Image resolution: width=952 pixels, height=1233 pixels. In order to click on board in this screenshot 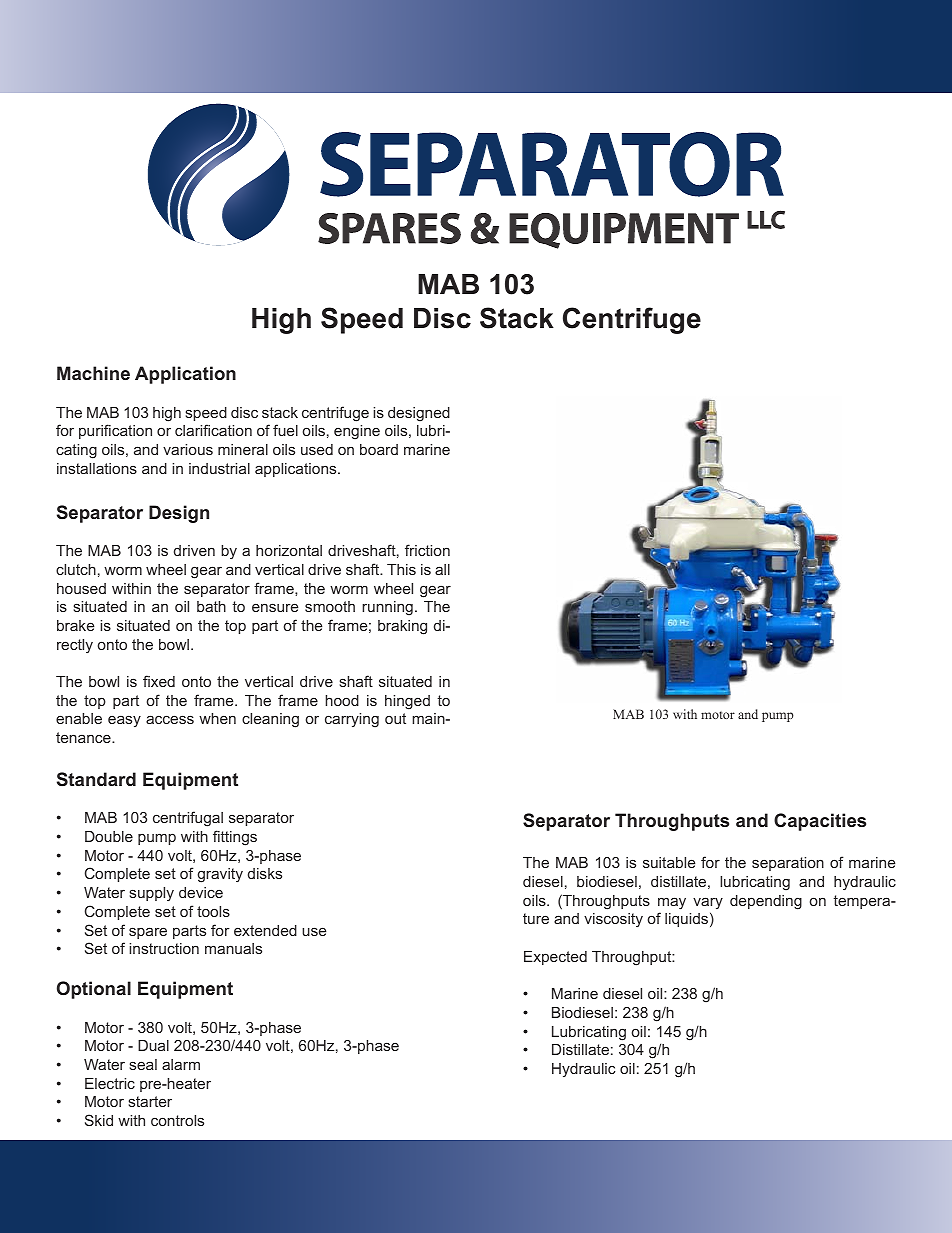, I will do `click(379, 449)`.
